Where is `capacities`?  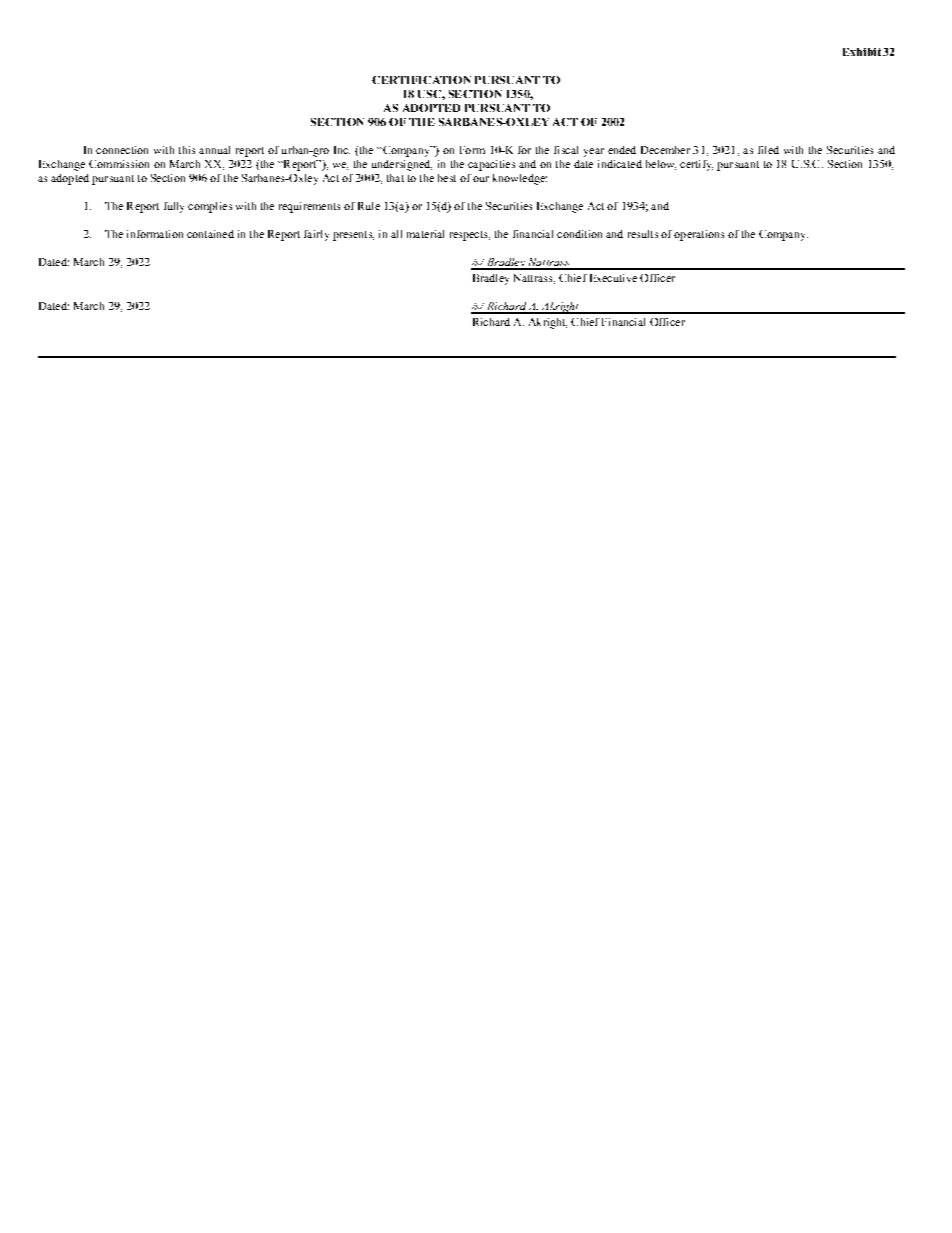
capacities is located at coordinates (491, 165).
